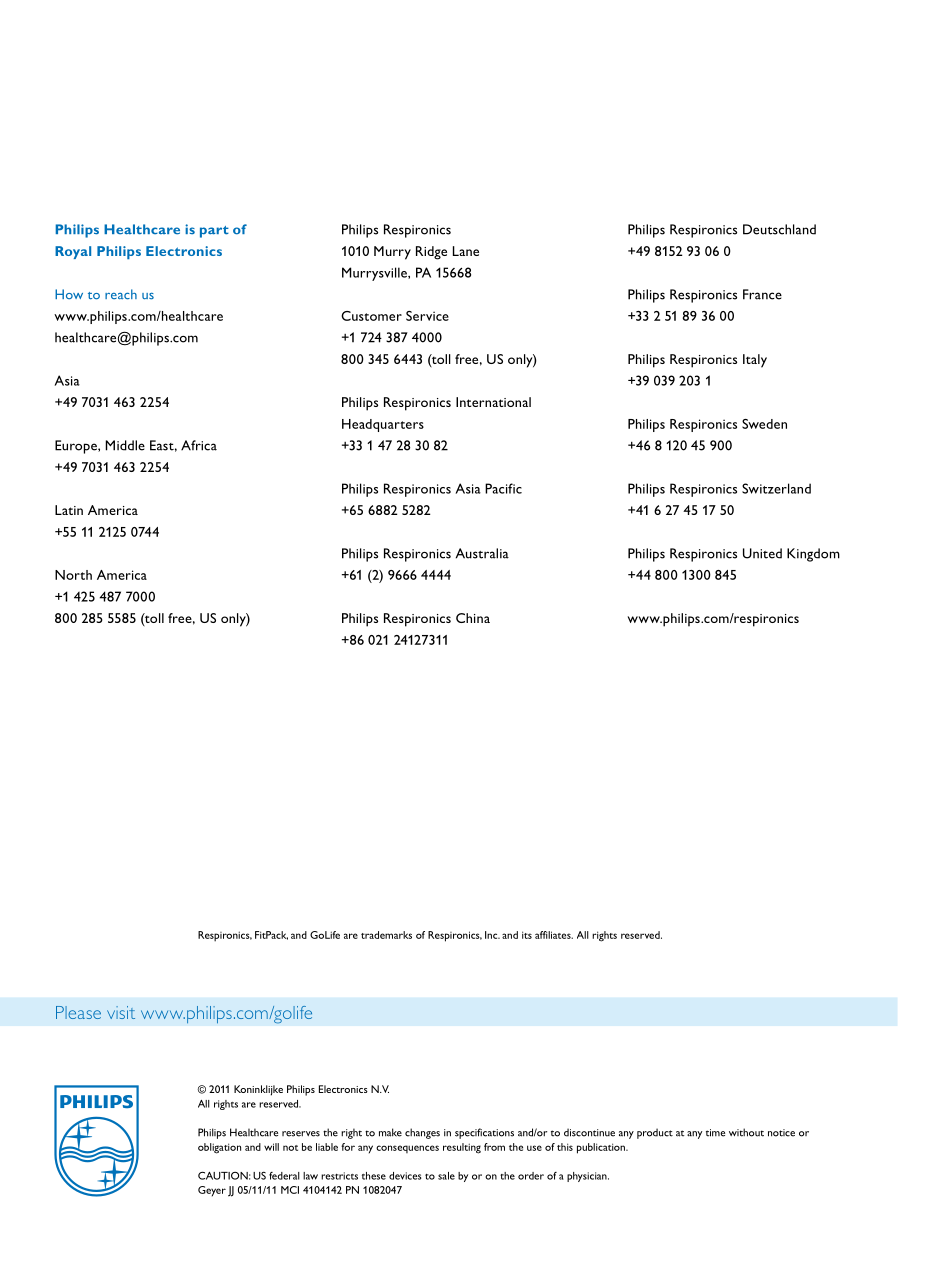  Describe the element at coordinates (219, 1148) in the document. I see `obligation` at that location.
